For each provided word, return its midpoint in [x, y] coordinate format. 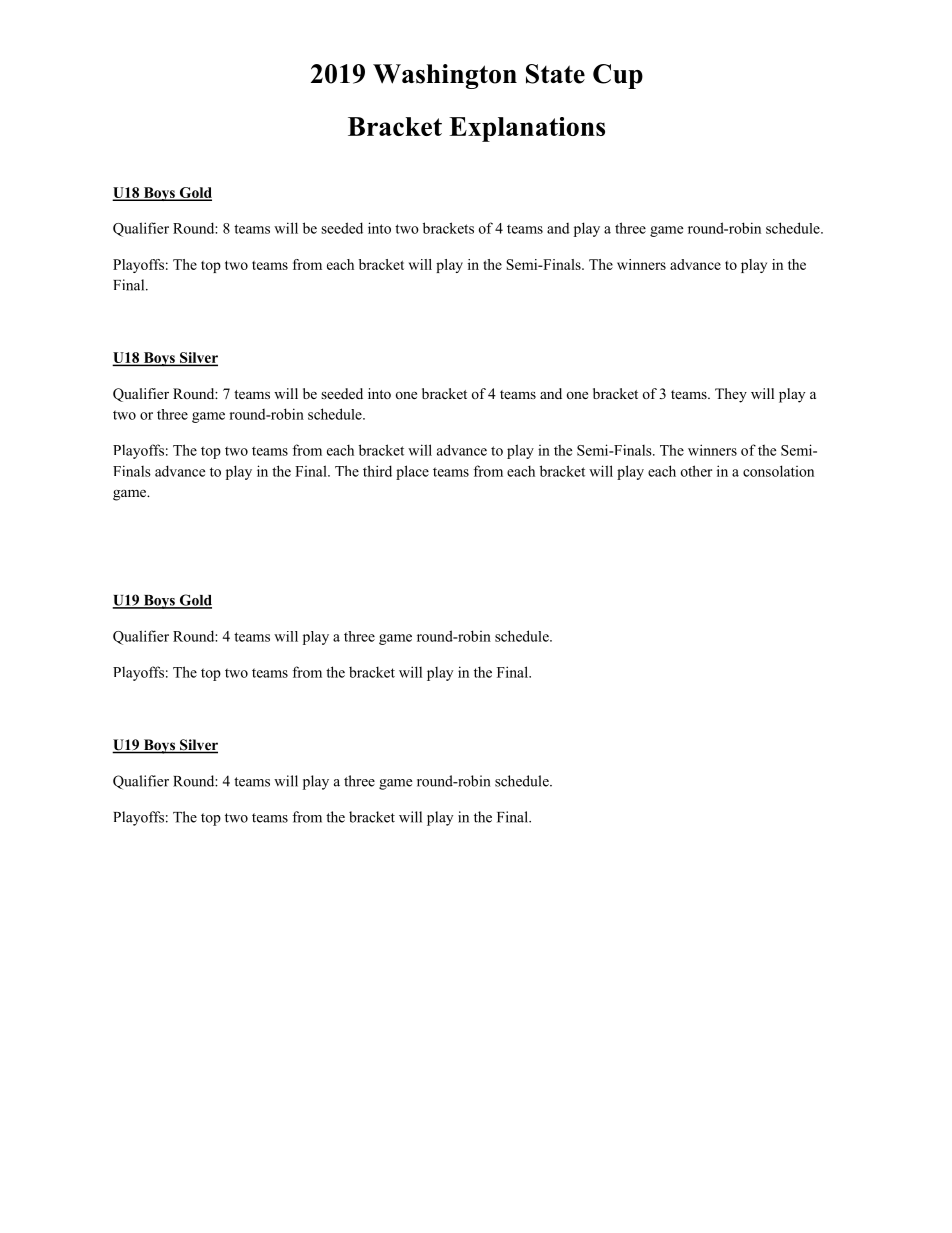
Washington [445, 76]
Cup [618, 76]
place [412, 472]
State [555, 74]
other [696, 471]
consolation [778, 471]
